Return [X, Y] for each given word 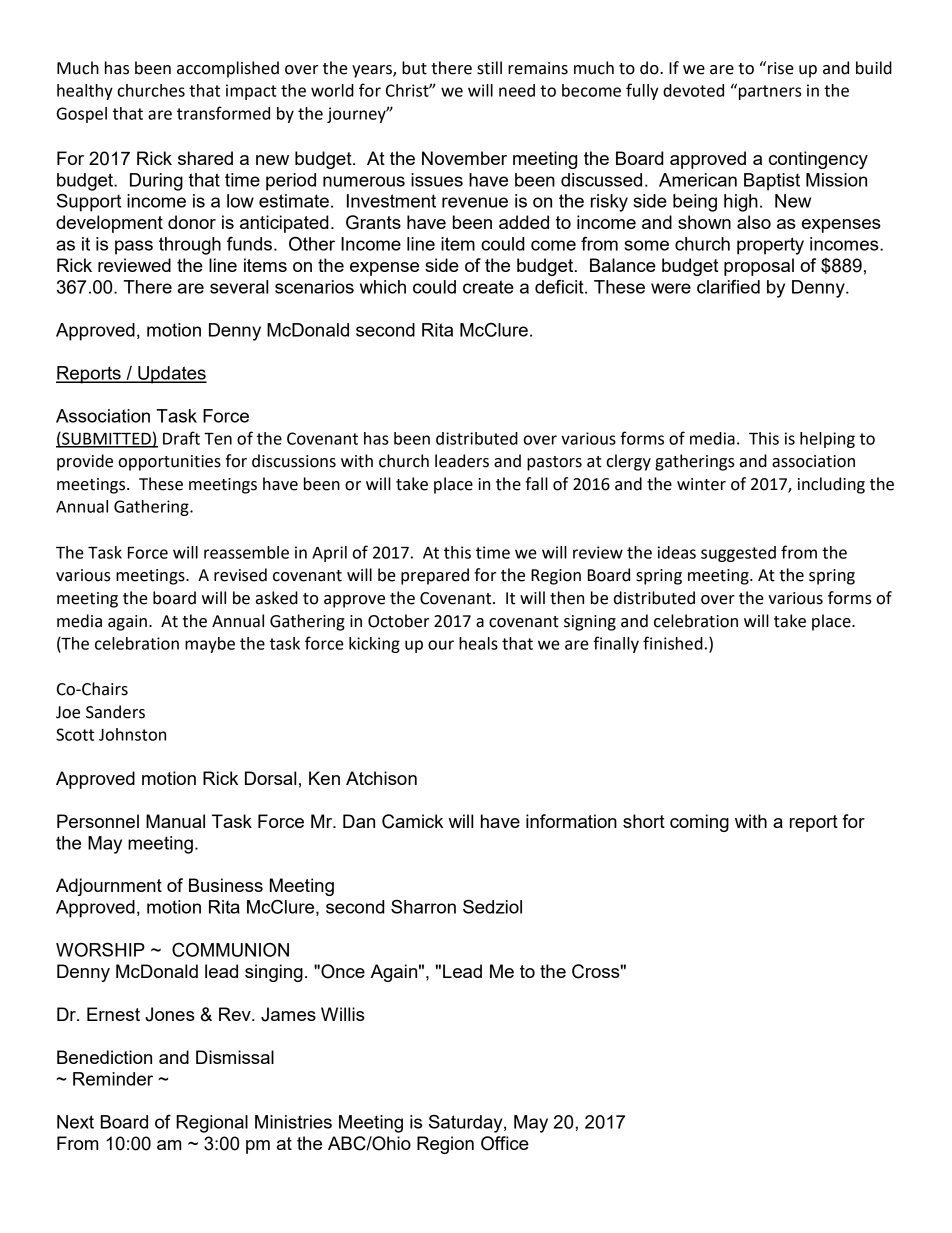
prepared [435, 576]
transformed [223, 113]
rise [781, 68]
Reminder [113, 1079]
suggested [738, 554]
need [517, 90]
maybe [210, 645]
